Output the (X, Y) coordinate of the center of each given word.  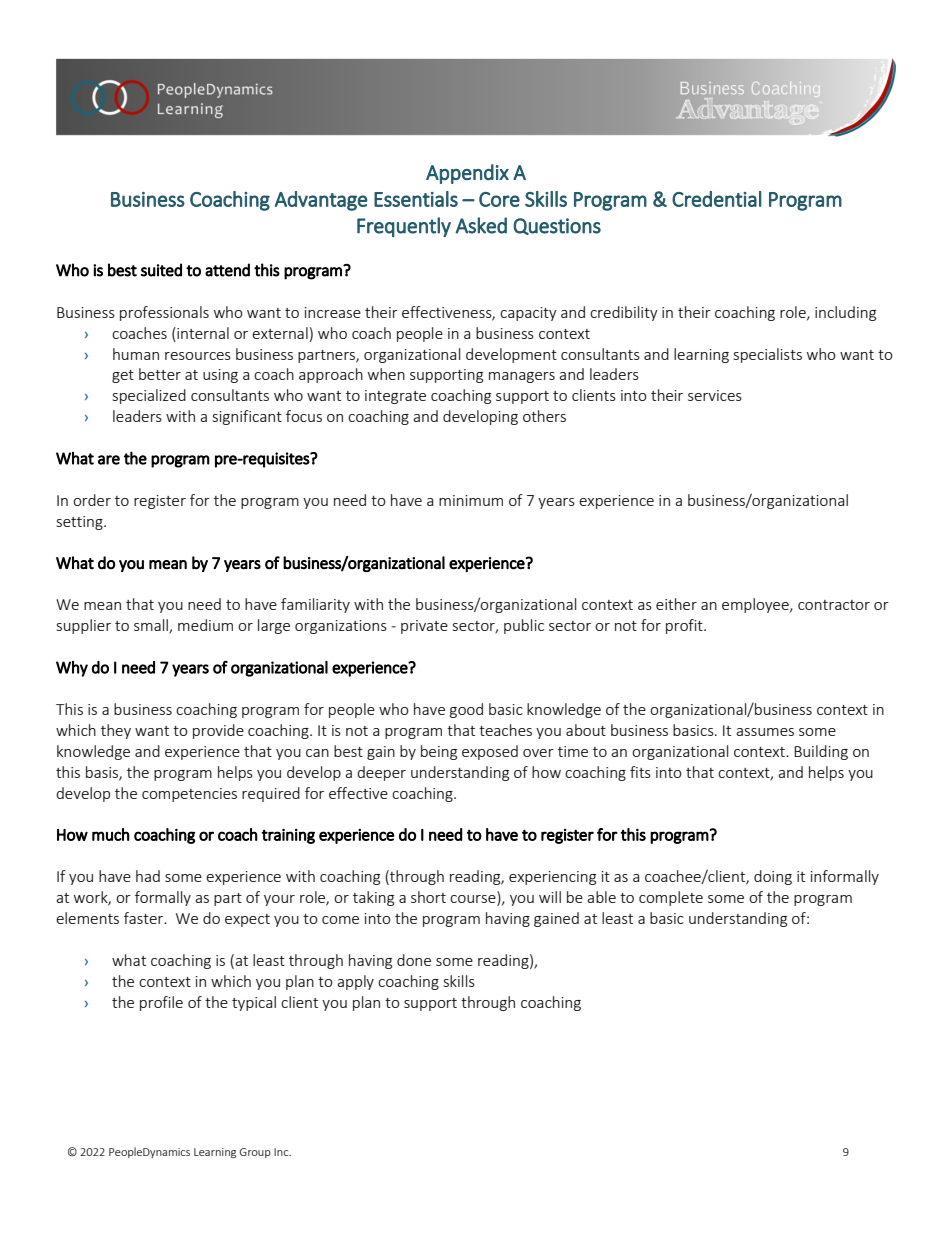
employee (756, 605)
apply (355, 982)
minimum (471, 500)
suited (161, 270)
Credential (716, 199)
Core (499, 199)
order (92, 500)
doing (773, 877)
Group (255, 1153)
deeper (381, 773)
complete (671, 898)
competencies (189, 795)
